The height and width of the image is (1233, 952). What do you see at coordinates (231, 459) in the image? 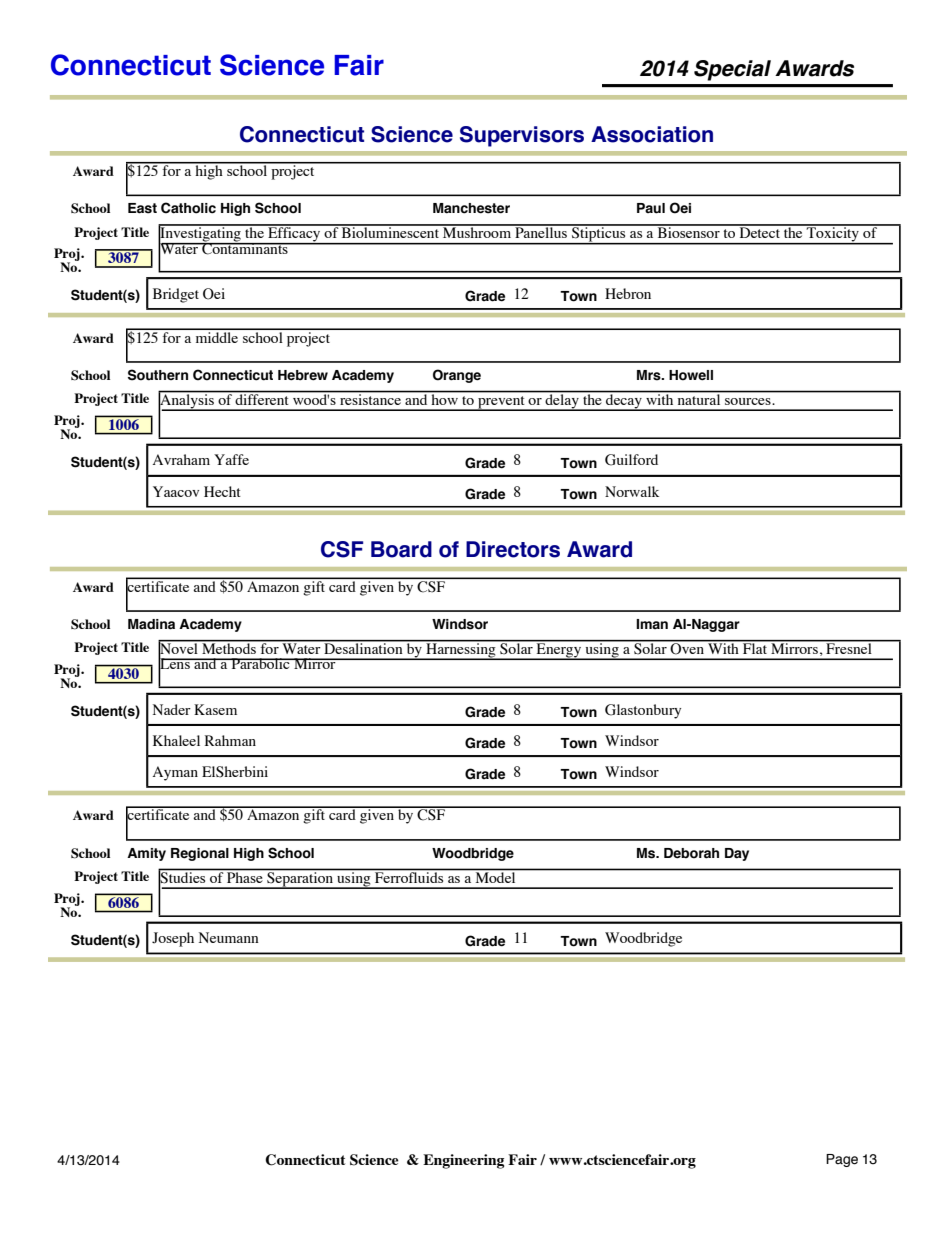
I see `Yaffe` at bounding box center [231, 459].
